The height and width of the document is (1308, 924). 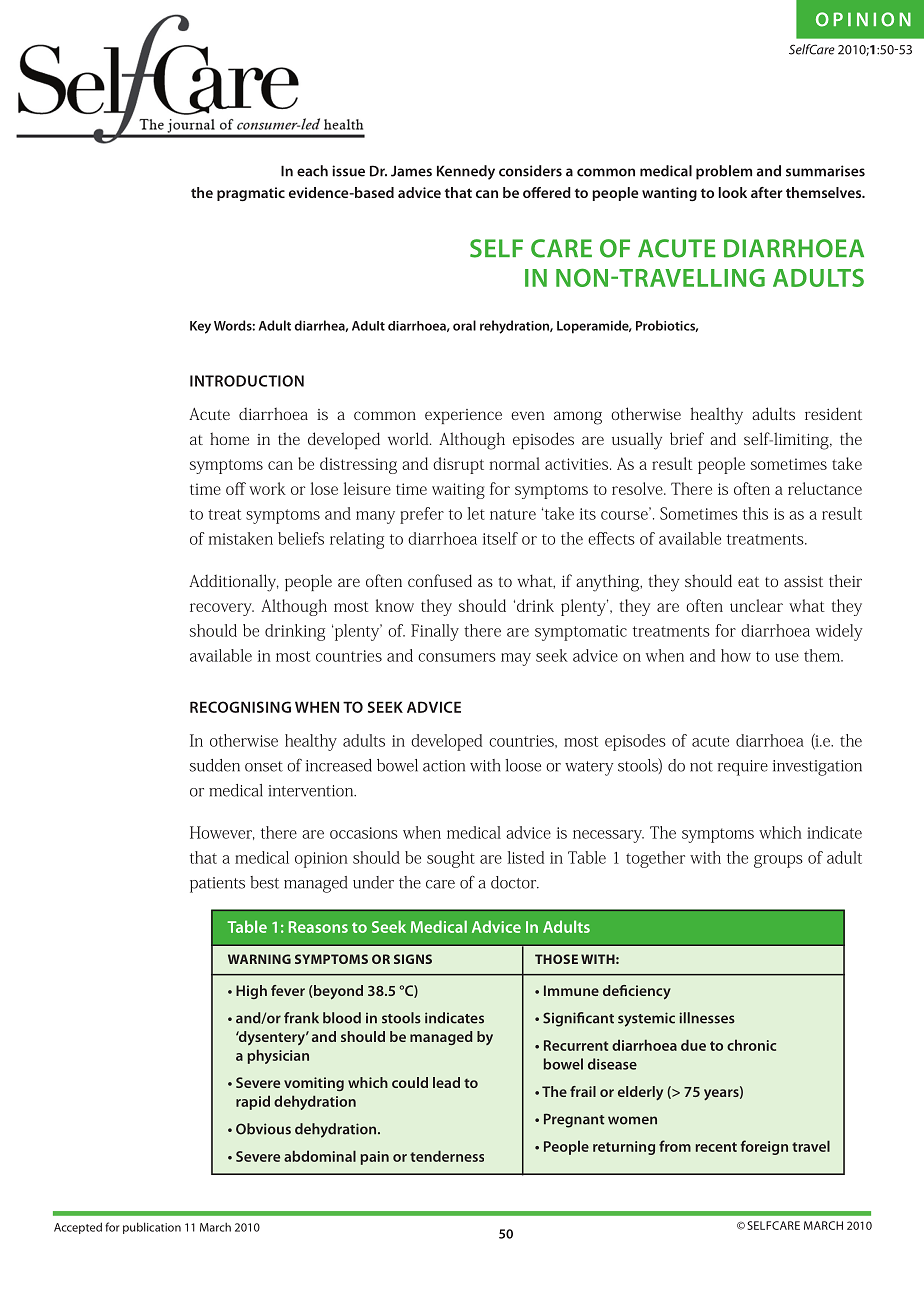 What do you see at coordinates (447, 1156) in the document?
I see `tenderness` at bounding box center [447, 1156].
